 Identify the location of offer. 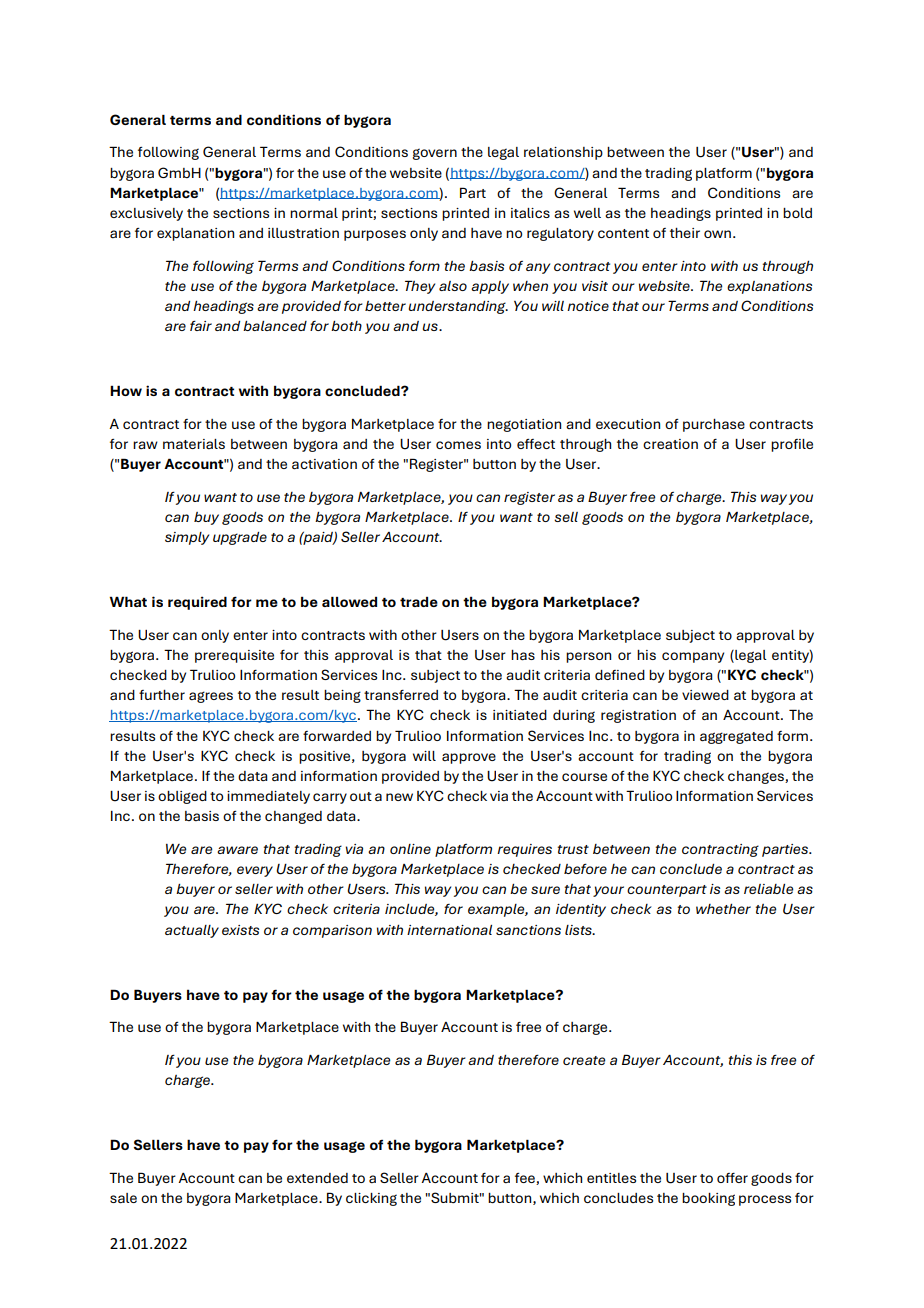
(732, 1178).
